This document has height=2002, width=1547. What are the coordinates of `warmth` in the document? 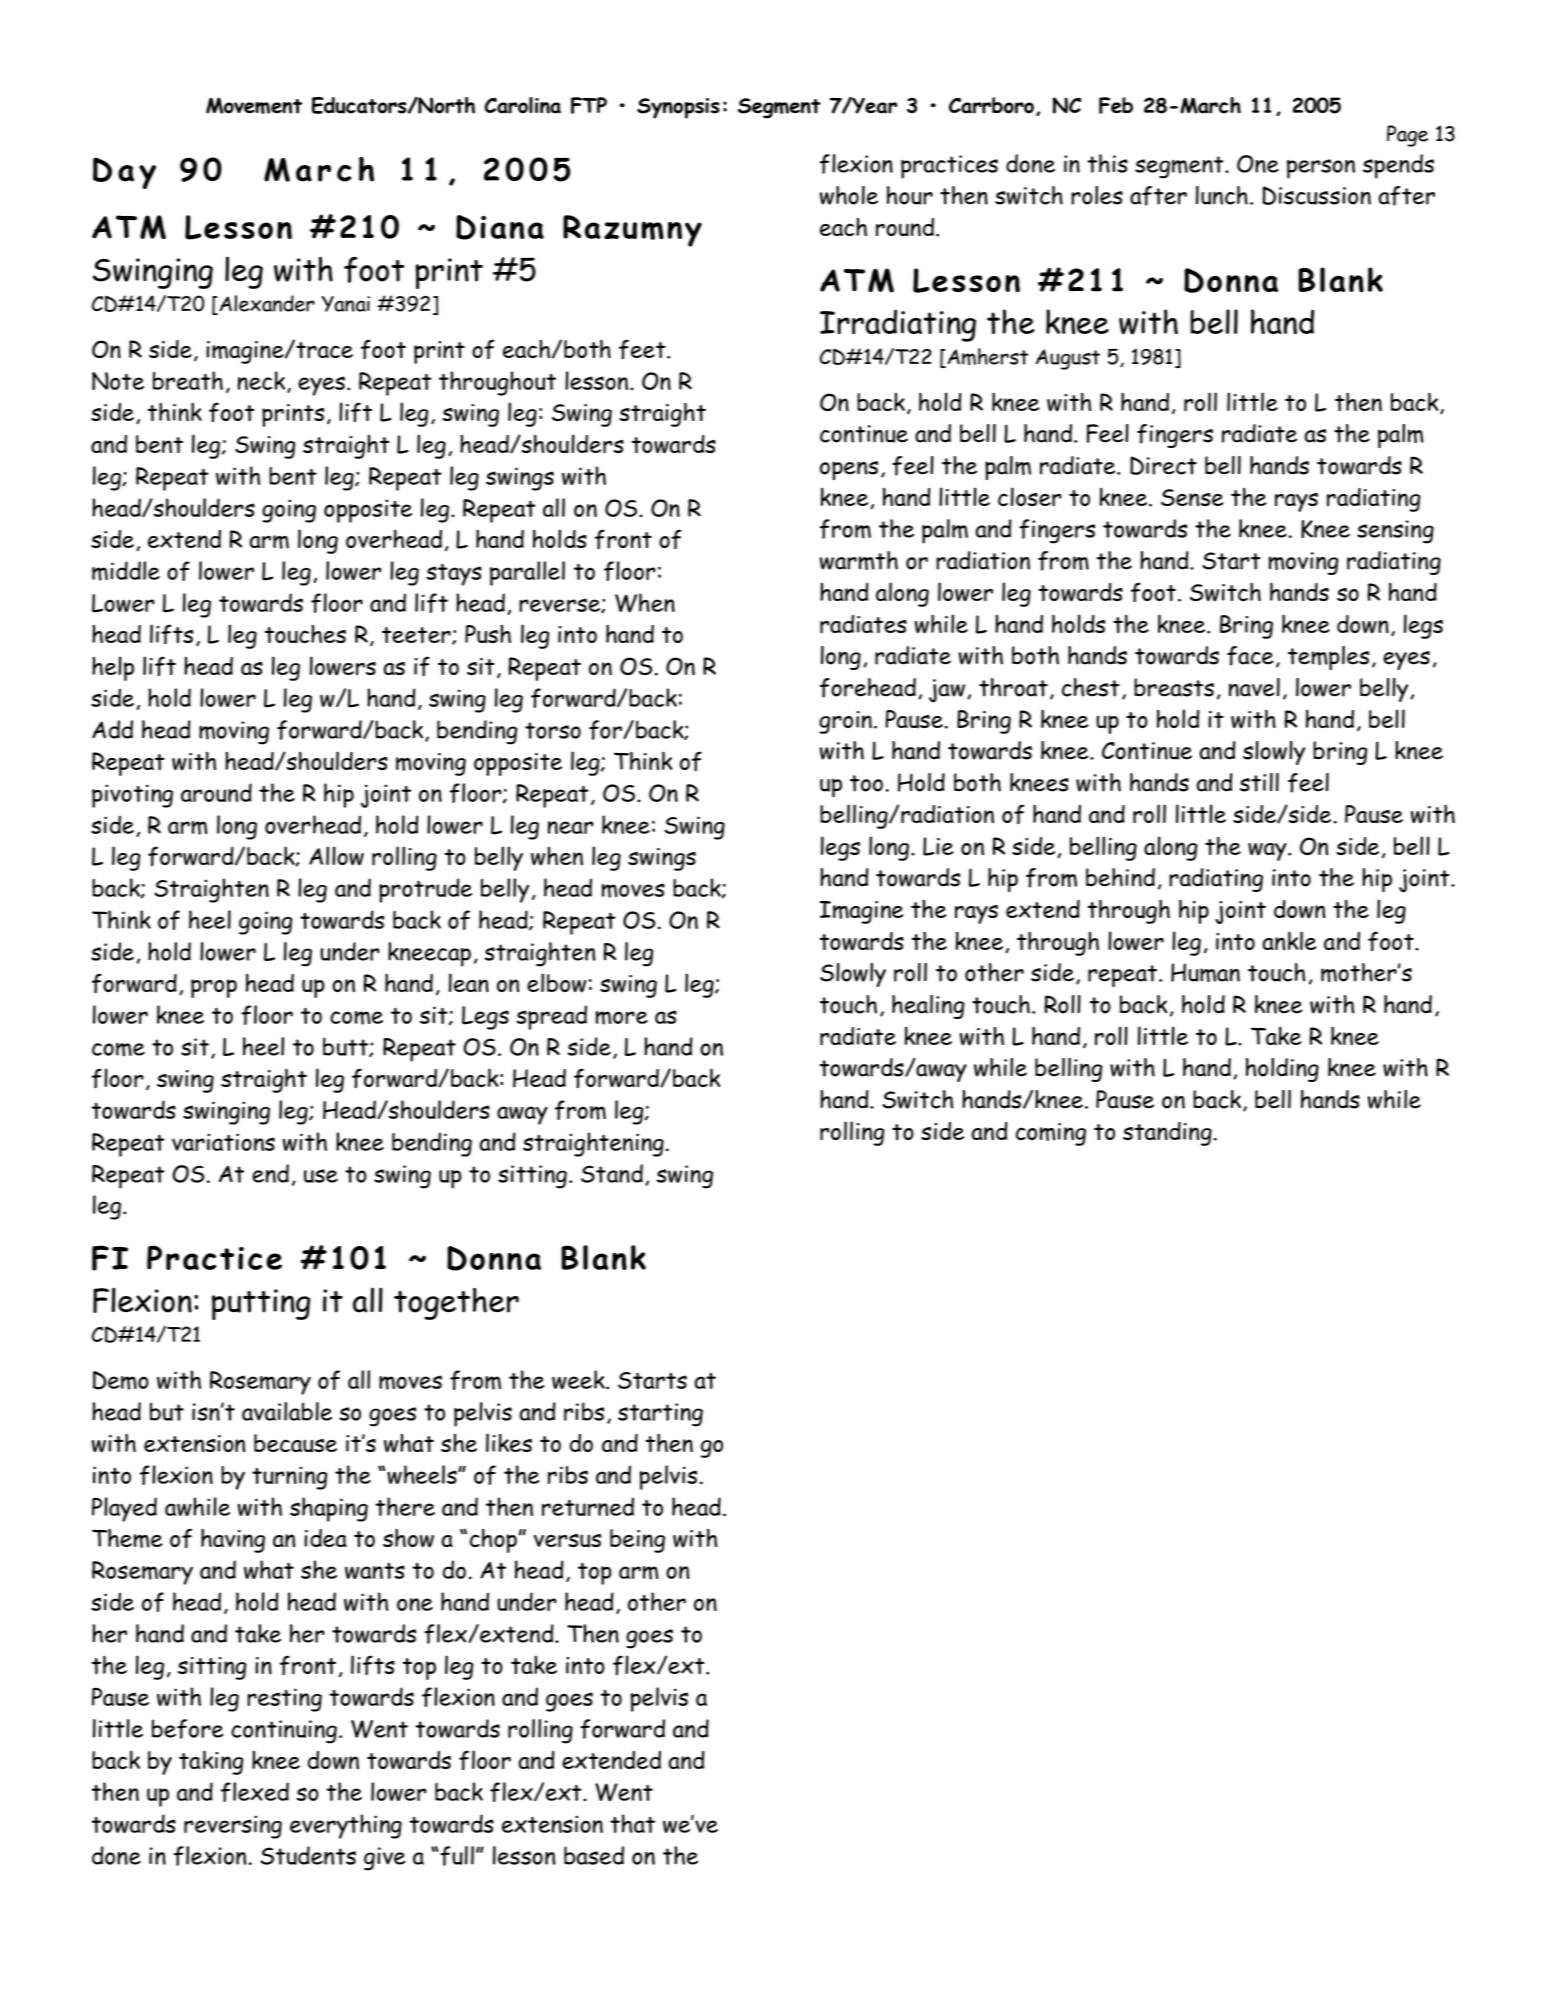 It's located at (859, 560).
